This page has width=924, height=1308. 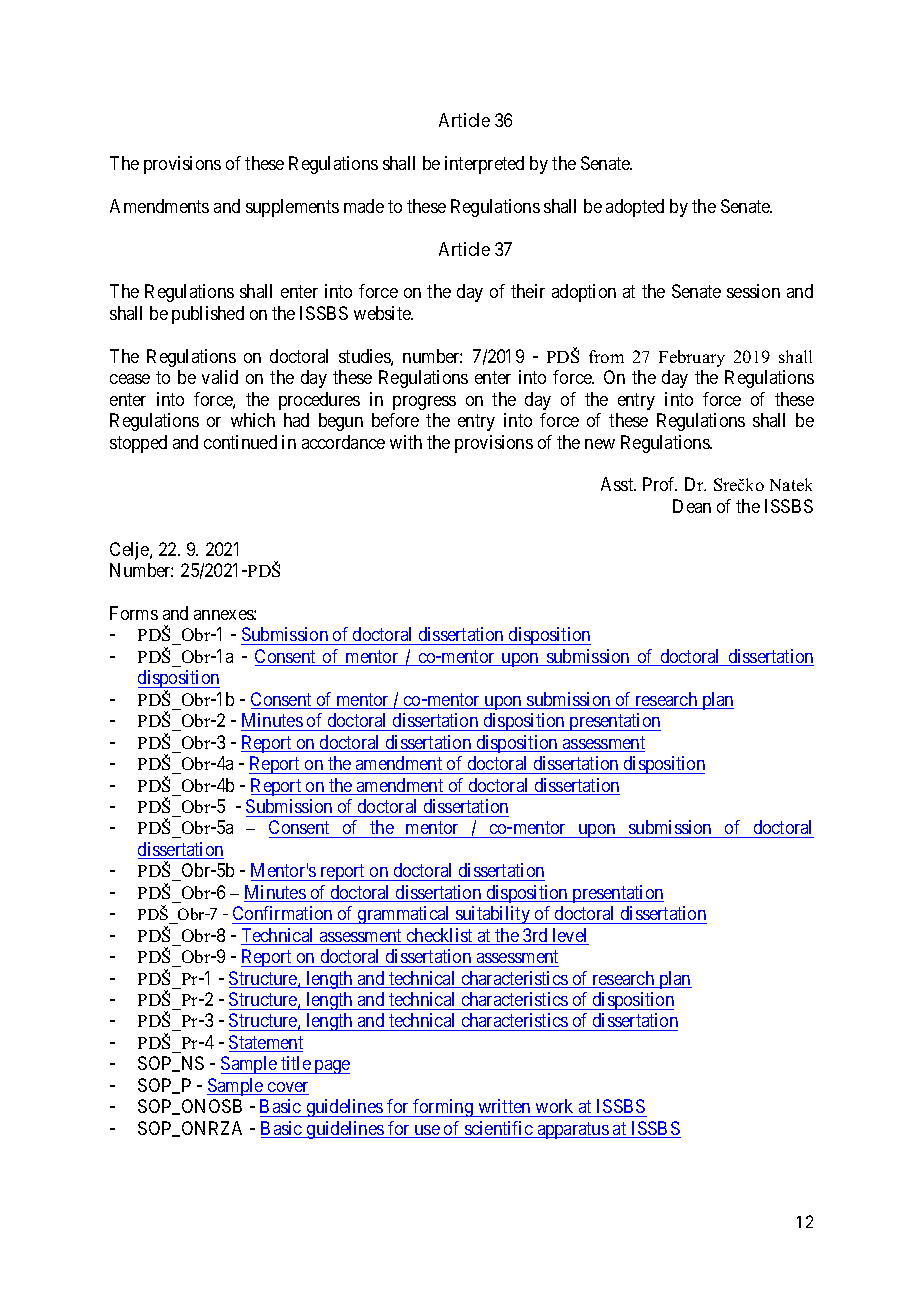 What do you see at coordinates (572, 1130) in the page?
I see `apparatus` at bounding box center [572, 1130].
